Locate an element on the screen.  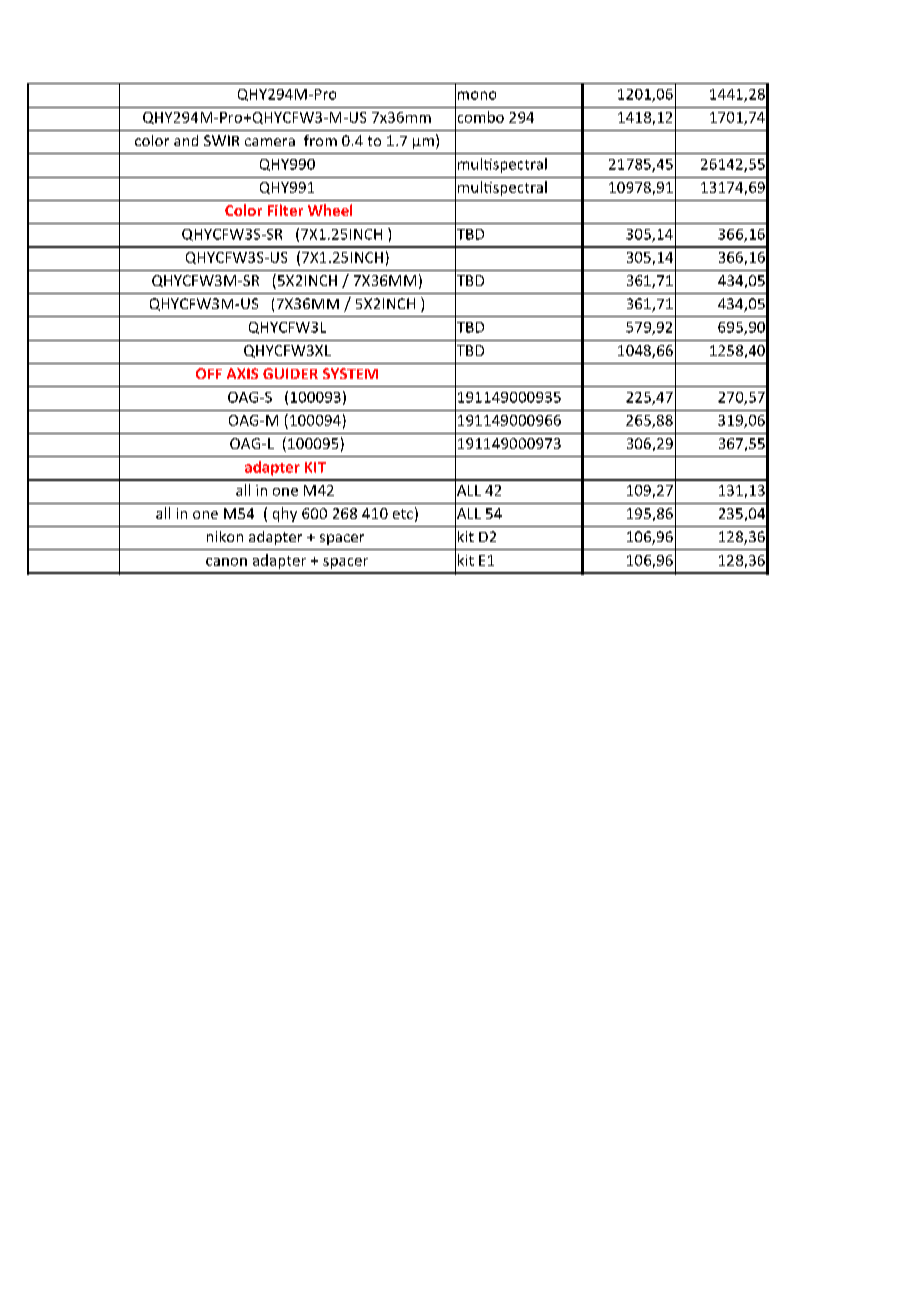
nikon is located at coordinates (225, 536).
